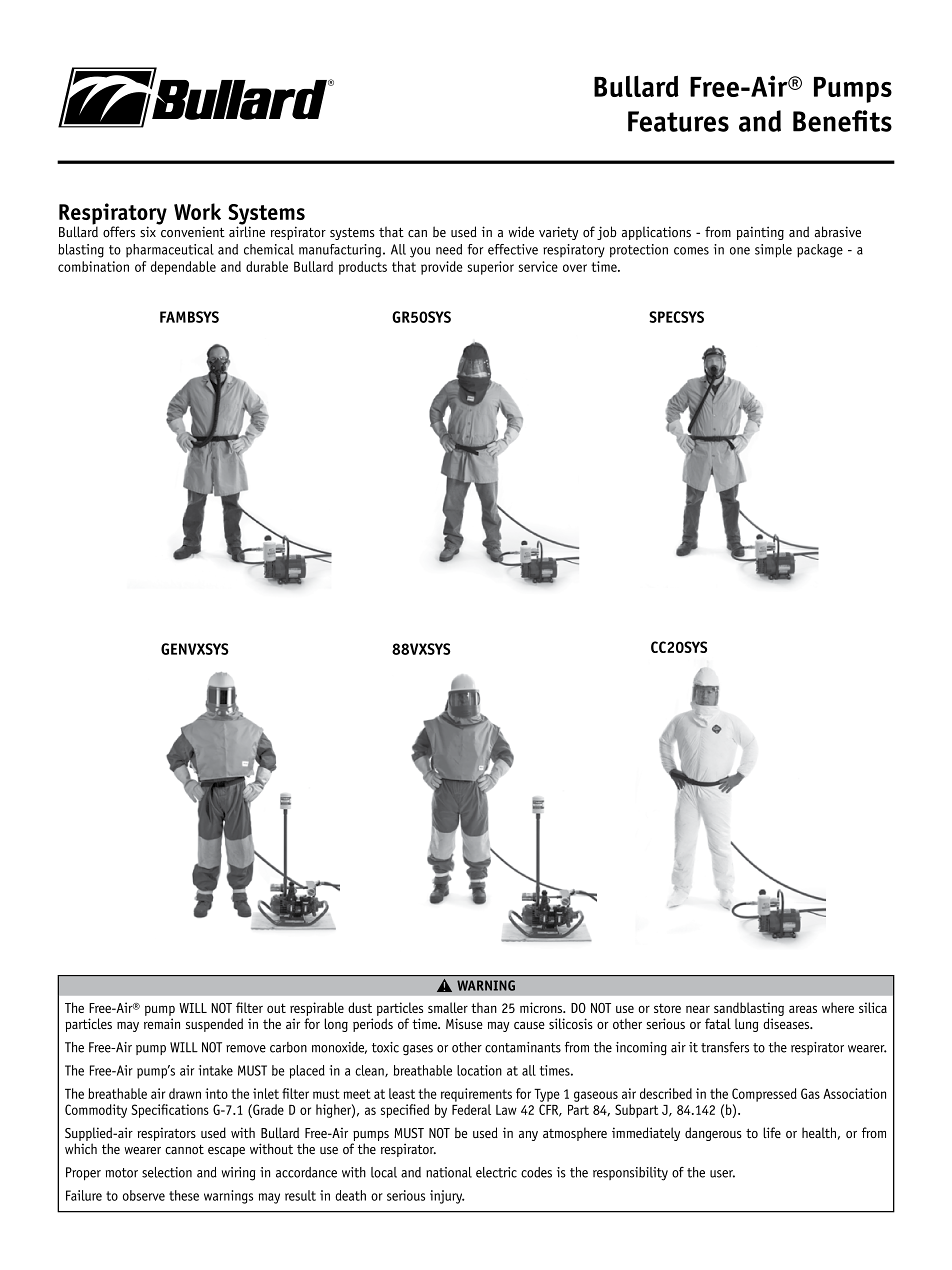 The height and width of the page is (1270, 952). Describe the element at coordinates (167, 1172) in the page. I see `selection` at that location.
